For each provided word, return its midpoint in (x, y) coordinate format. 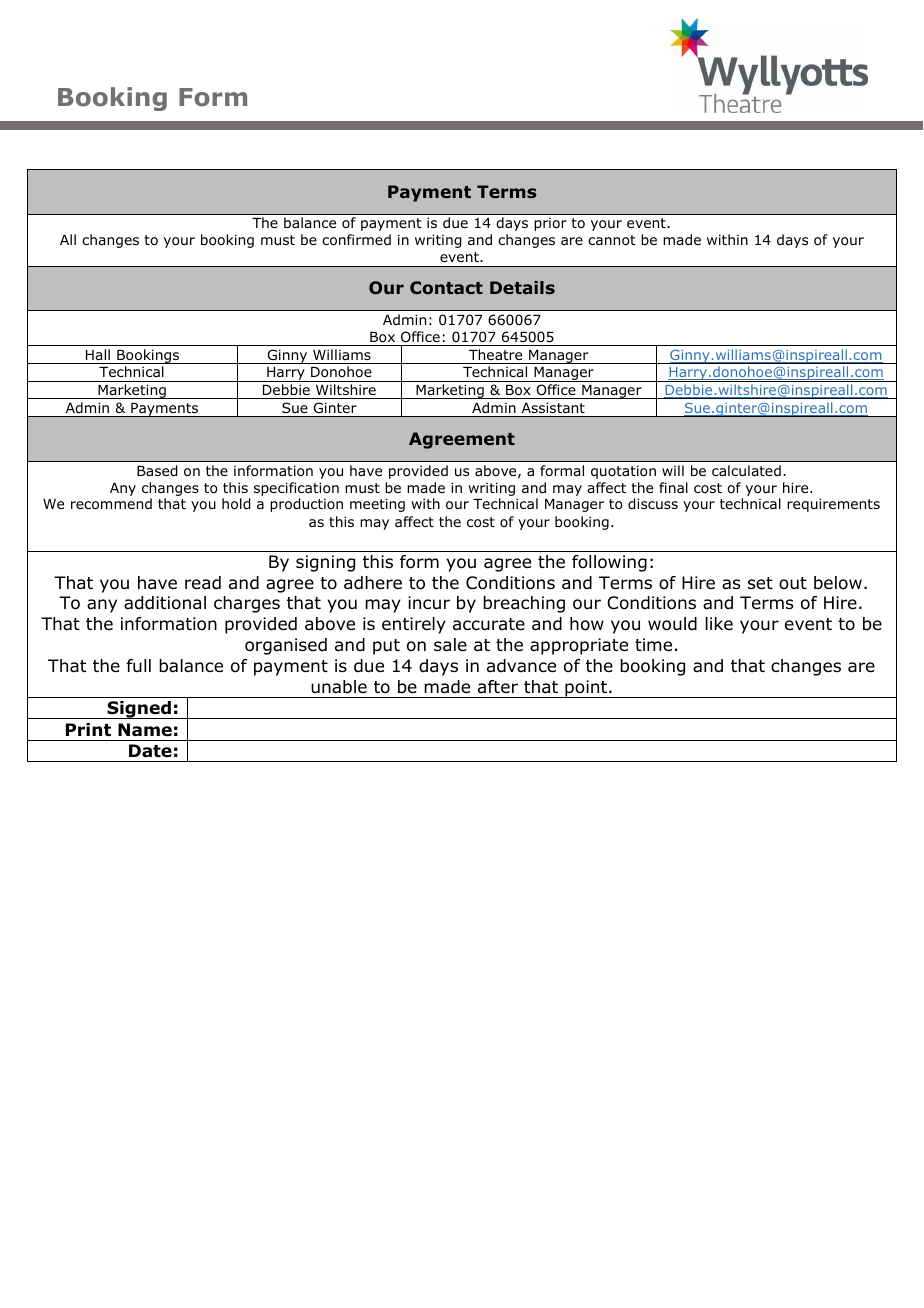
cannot (612, 240)
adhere (373, 583)
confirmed (356, 240)
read (203, 583)
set (760, 583)
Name (145, 730)
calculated (746, 470)
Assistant (553, 408)
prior (550, 224)
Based (157, 471)
